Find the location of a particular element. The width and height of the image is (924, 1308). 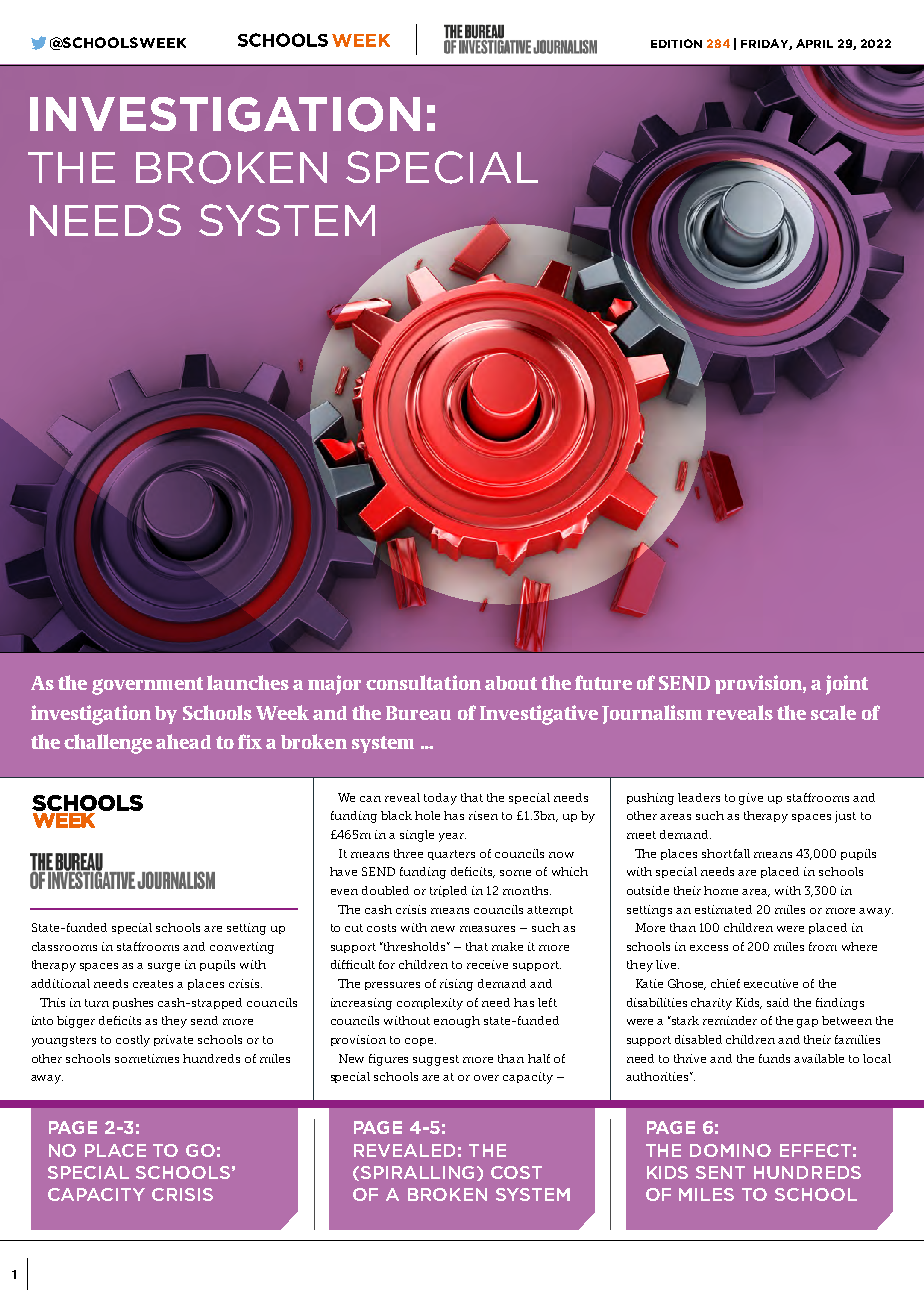

about is located at coordinates (511, 683).
